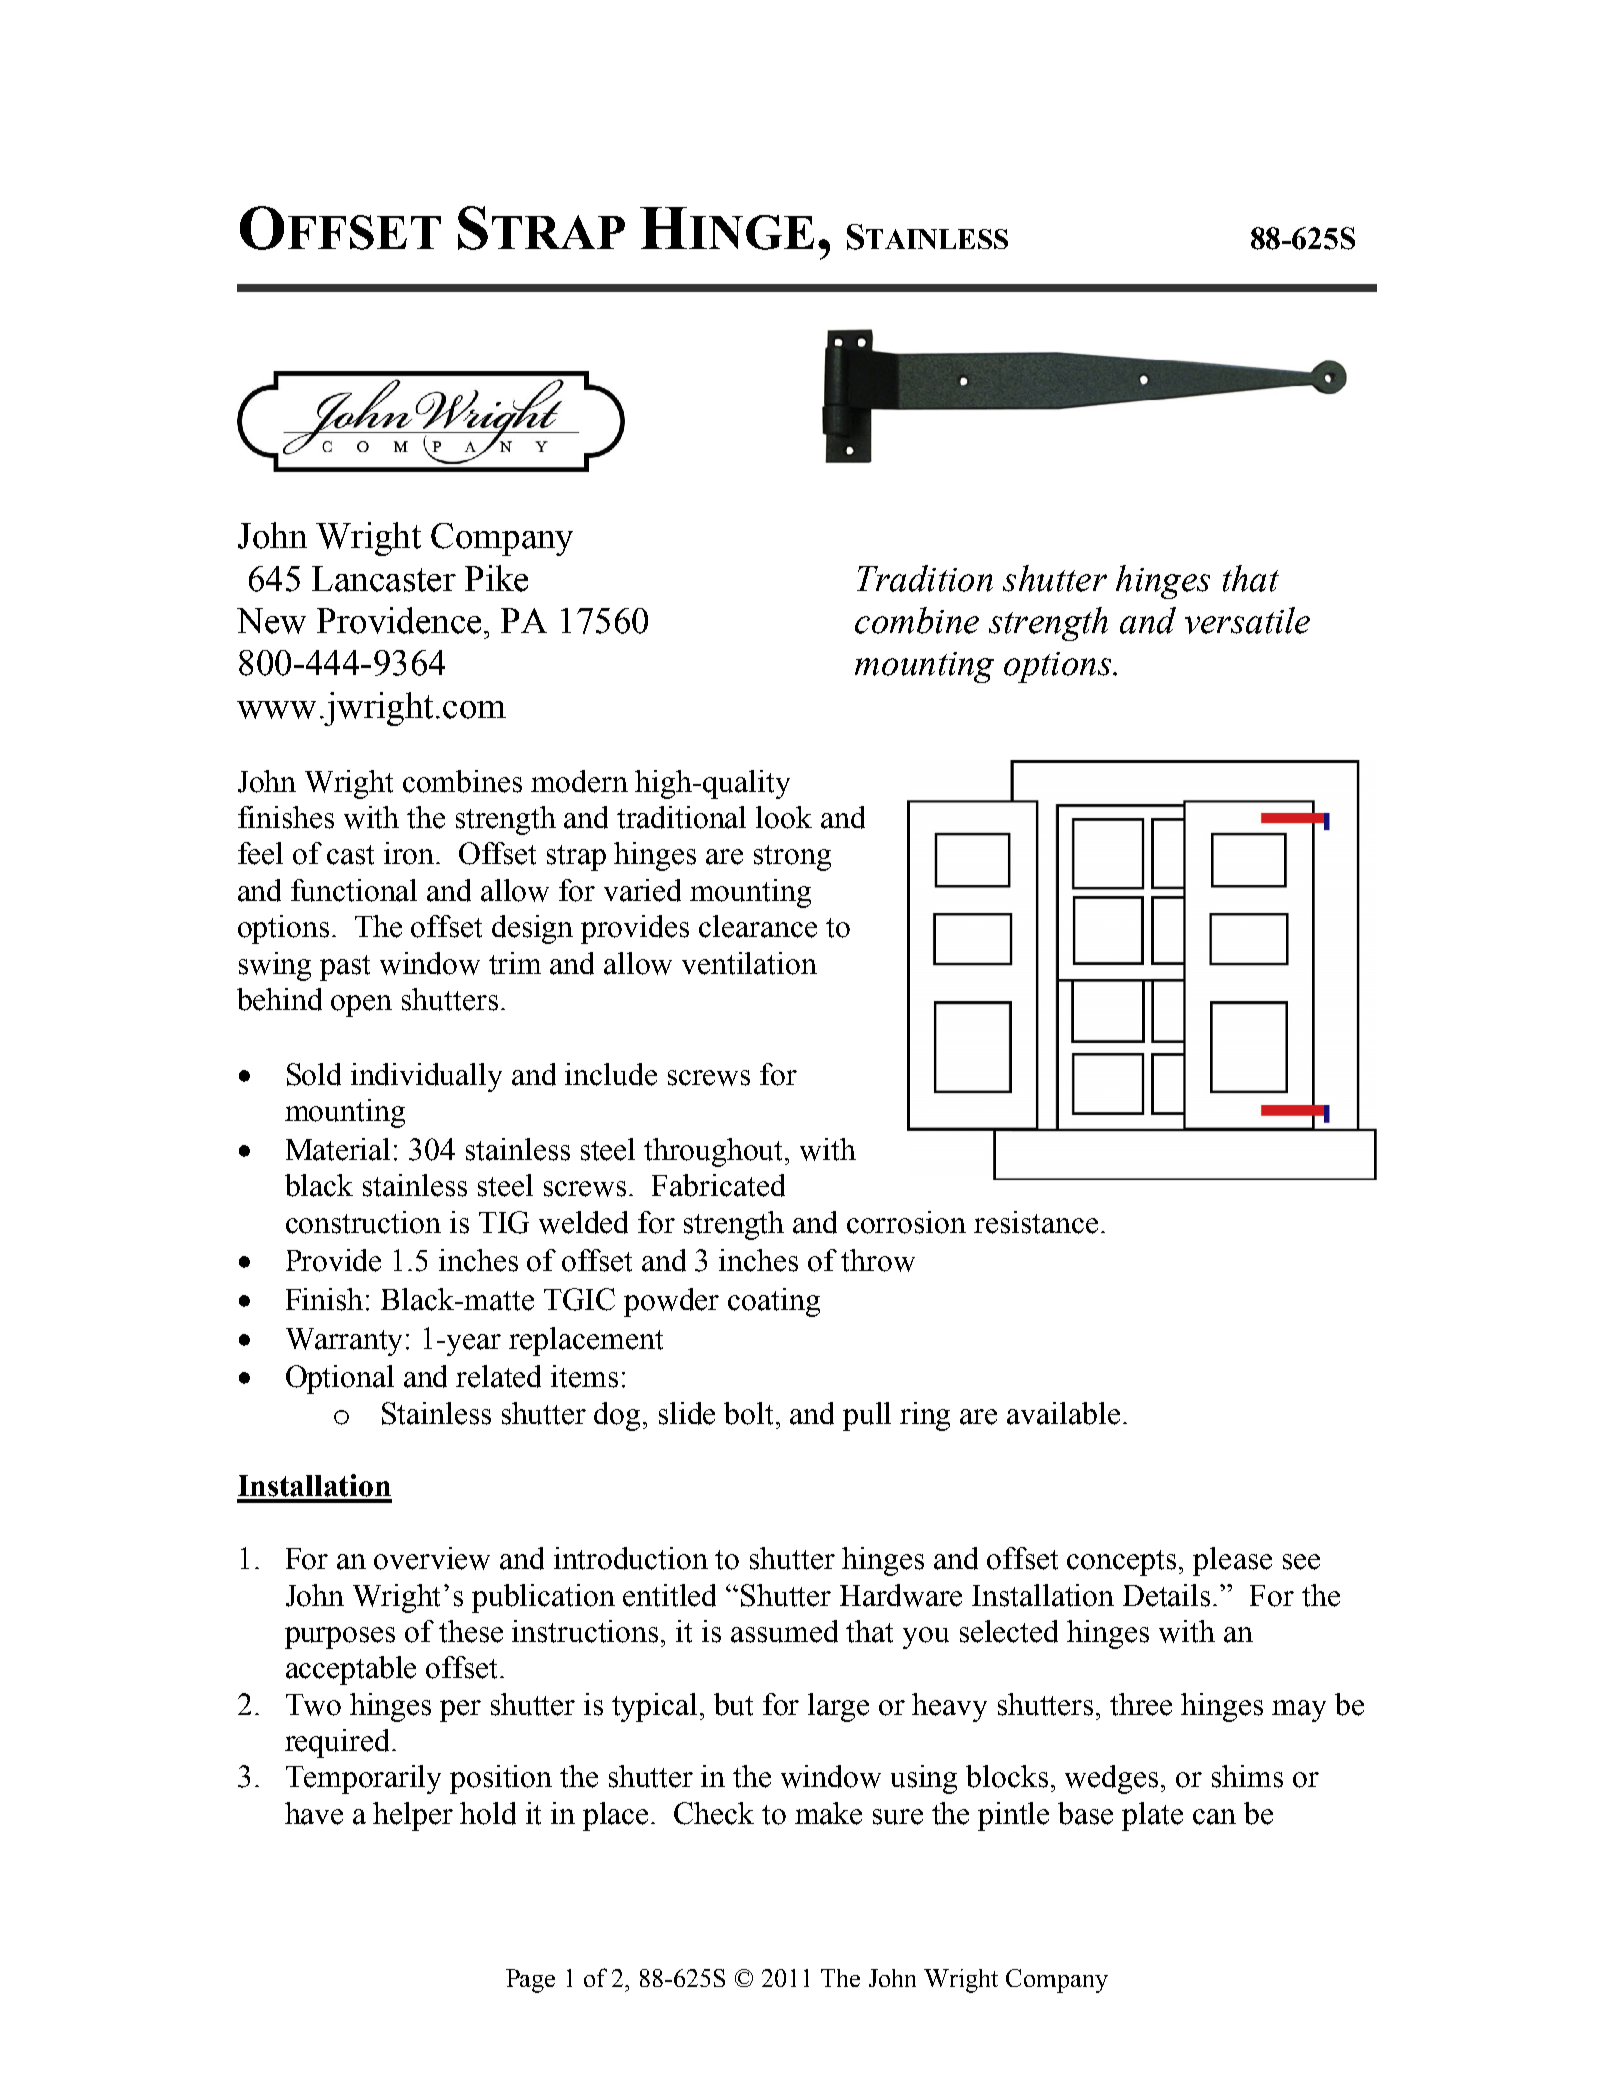 The image size is (1614, 2088). What do you see at coordinates (749, 963) in the image?
I see `ventilation` at bounding box center [749, 963].
